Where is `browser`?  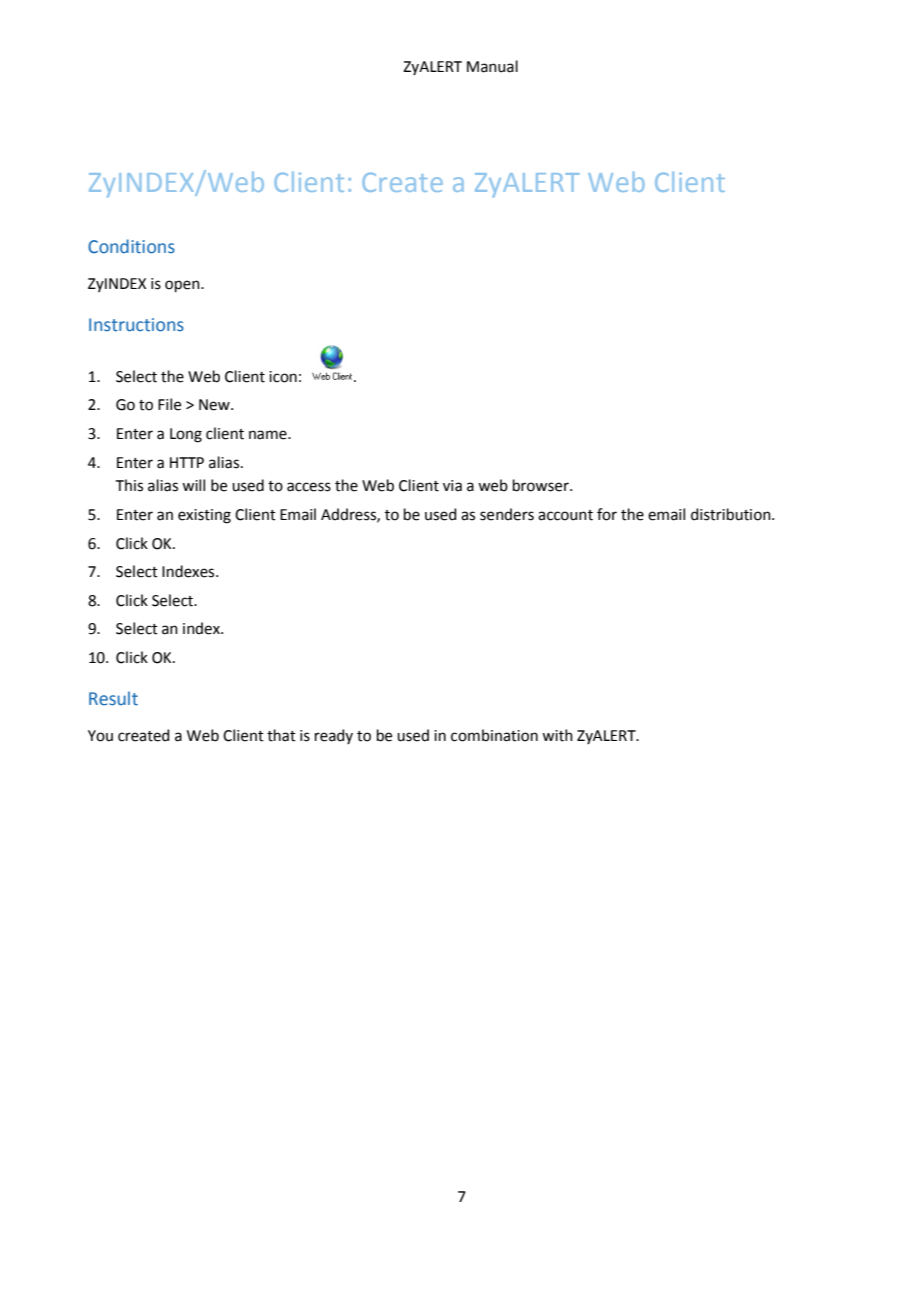 browser is located at coordinates (542, 485).
